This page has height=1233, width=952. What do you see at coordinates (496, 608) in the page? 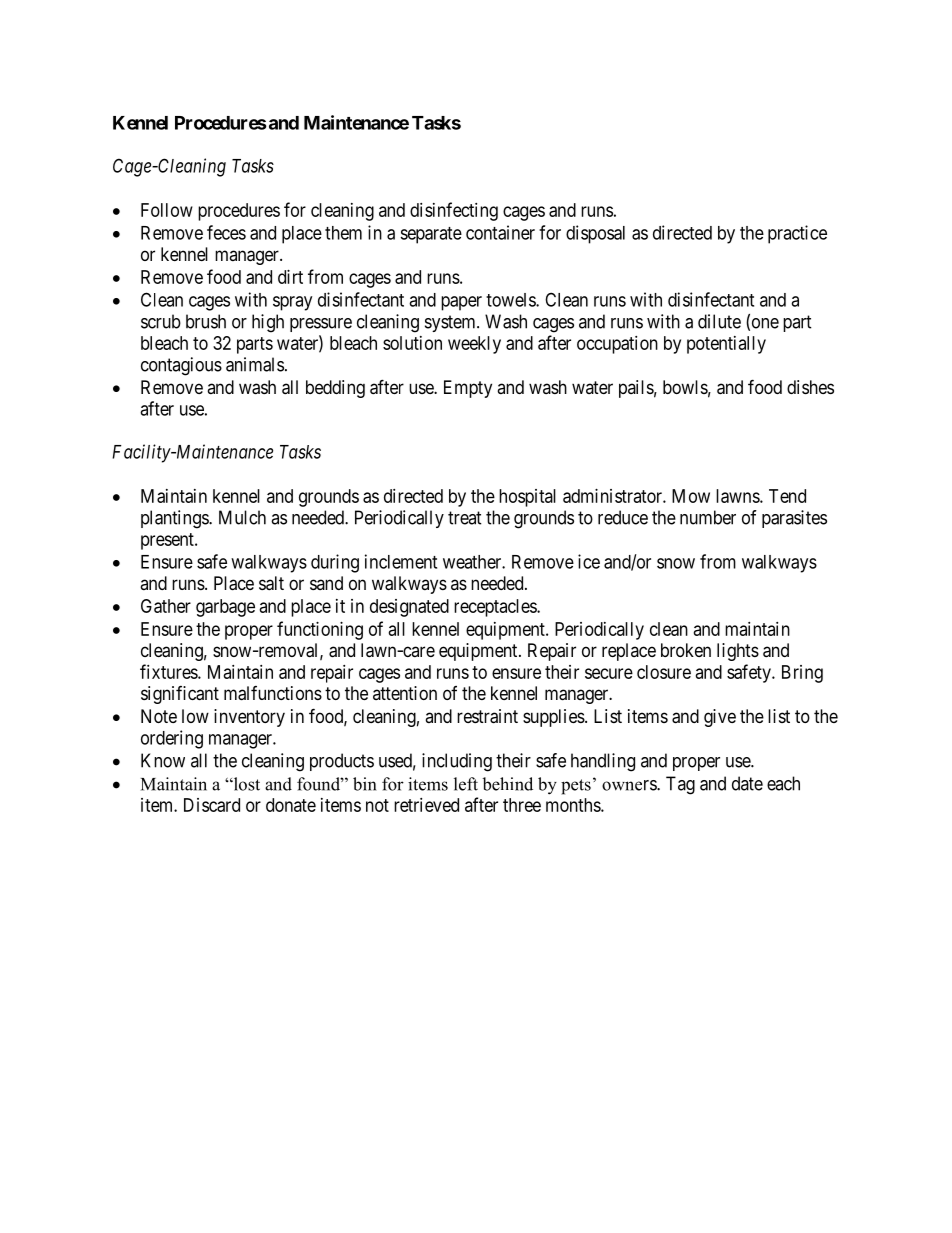
I see `receptacles` at bounding box center [496, 608].
